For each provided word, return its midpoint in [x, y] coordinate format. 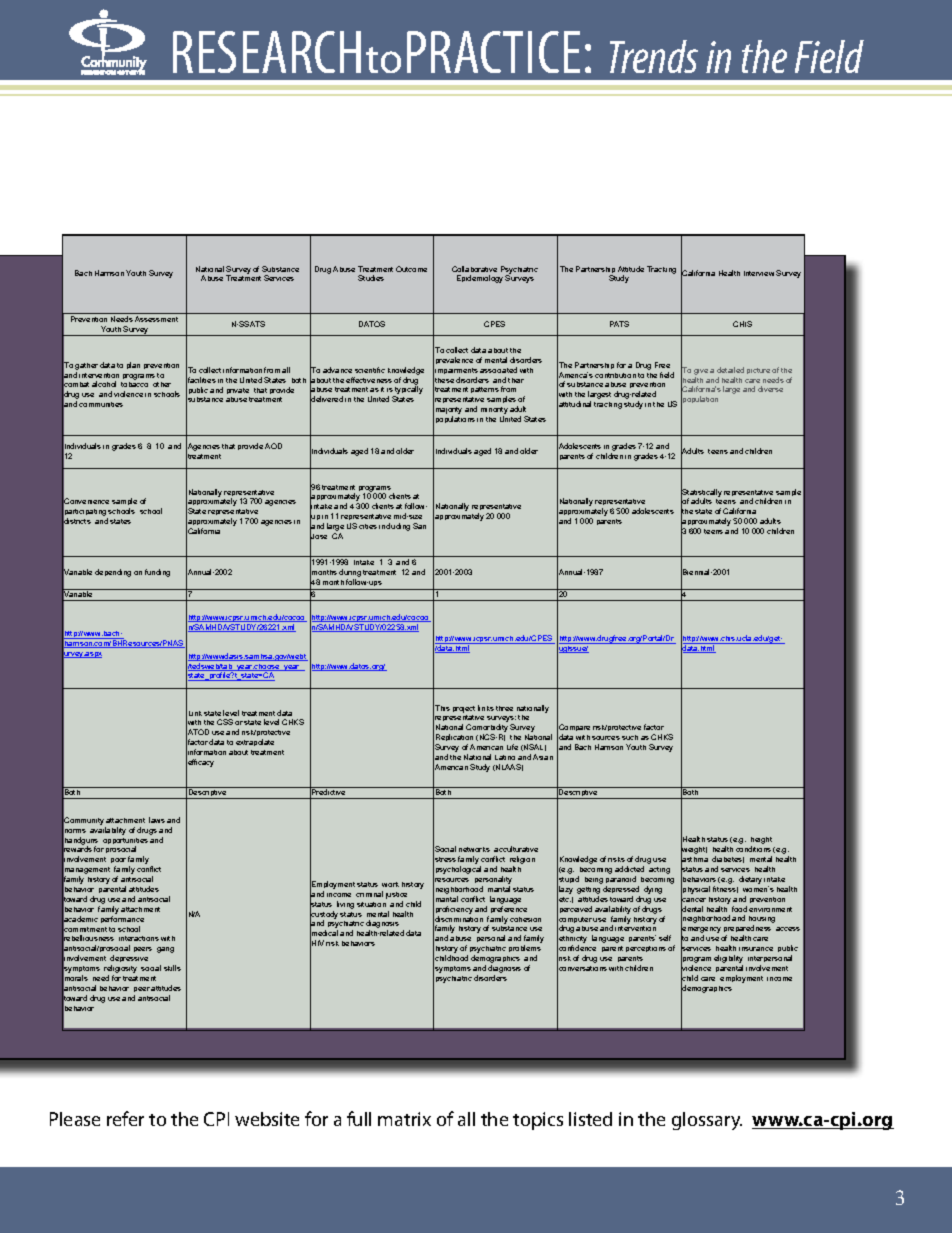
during [350, 574]
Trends [654, 56]
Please [75, 1119]
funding [157, 573]
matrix [404, 1119]
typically [408, 391]
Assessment [156, 319]
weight [694, 851]
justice [396, 895]
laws [157, 820]
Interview [759, 273]
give [701, 372]
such [630, 737]
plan [133, 365]
